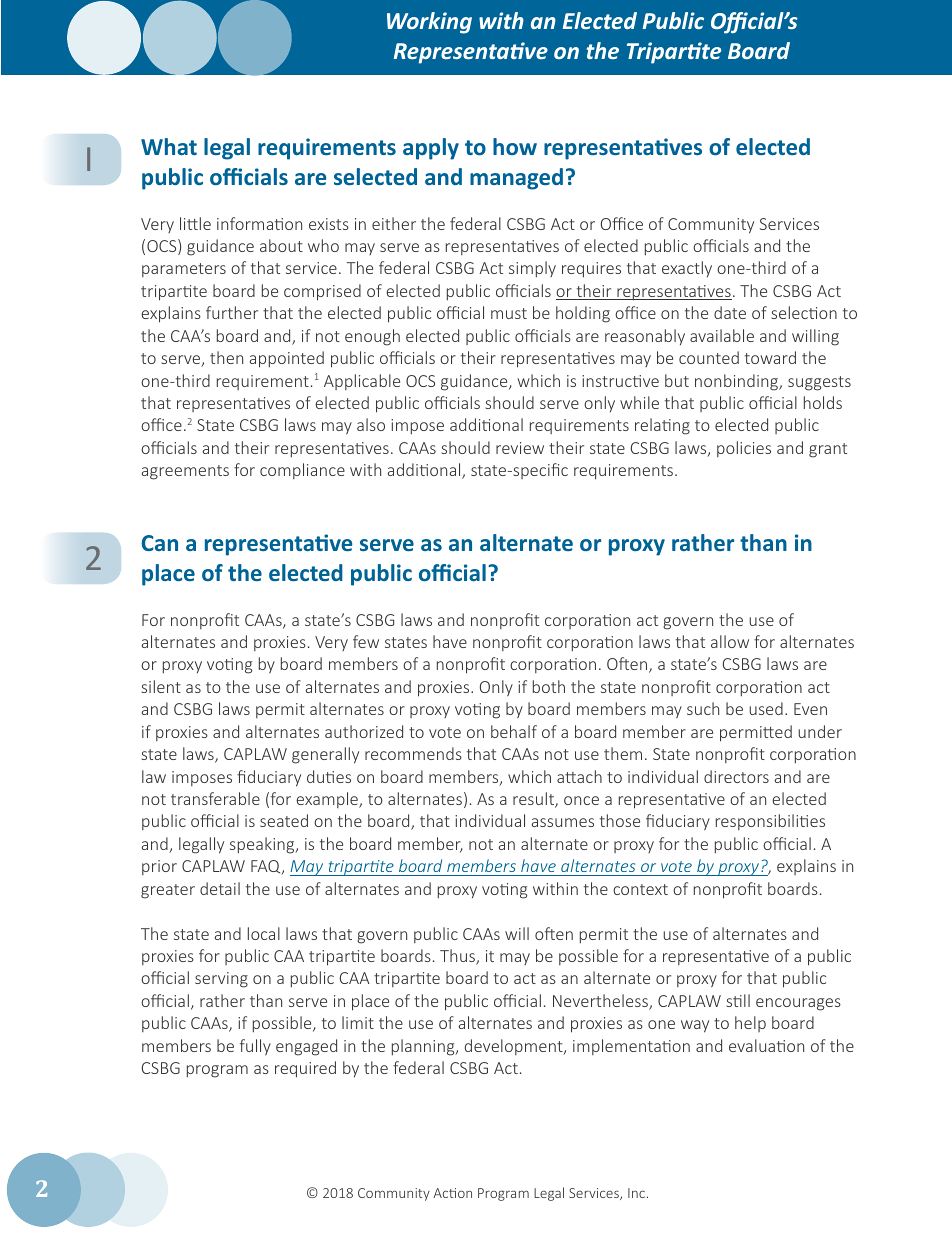 This image has height=1233, width=952. What do you see at coordinates (429, 23) in the image?
I see `Working` at bounding box center [429, 23].
